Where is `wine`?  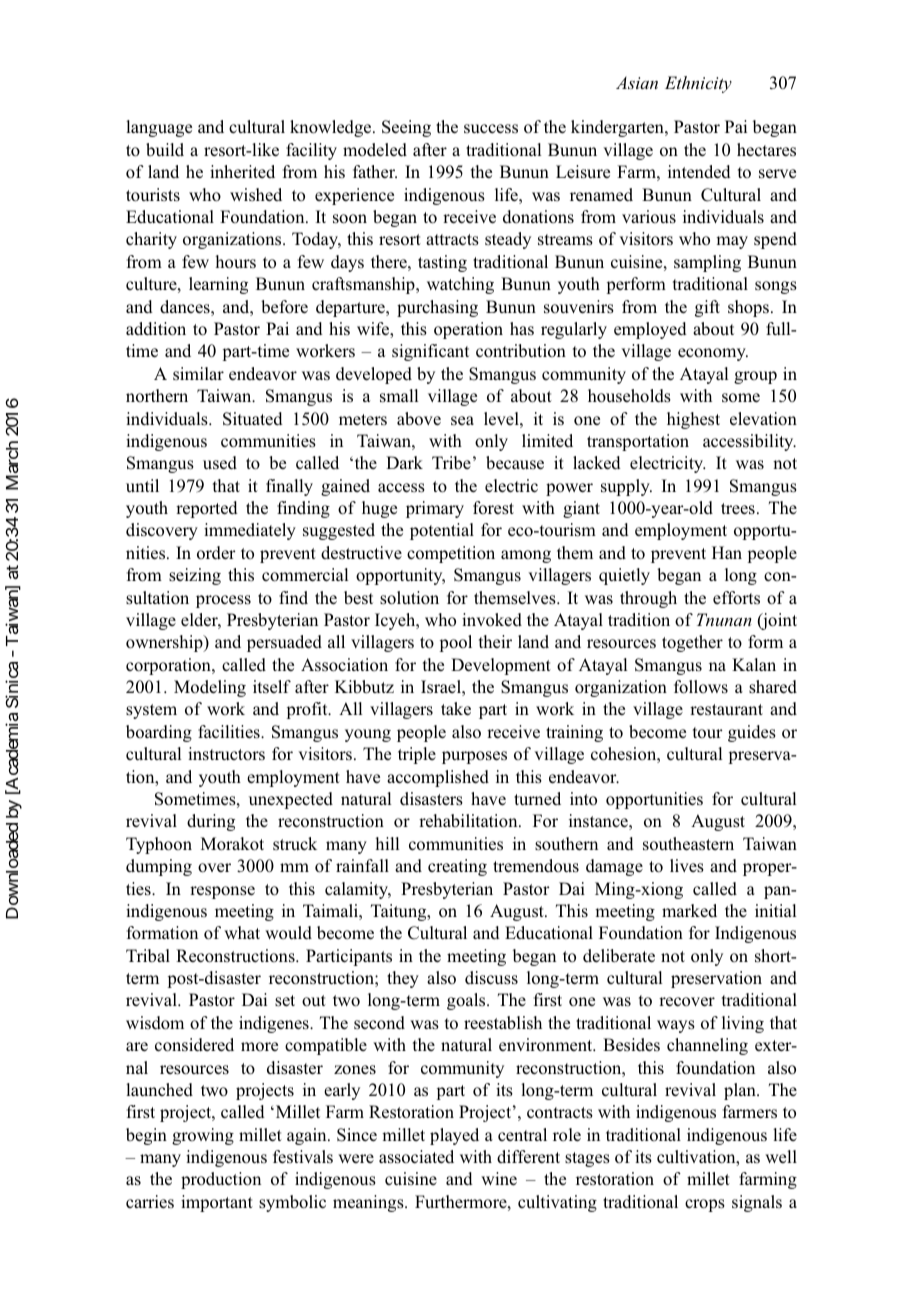
wine is located at coordinates (499, 1179).
